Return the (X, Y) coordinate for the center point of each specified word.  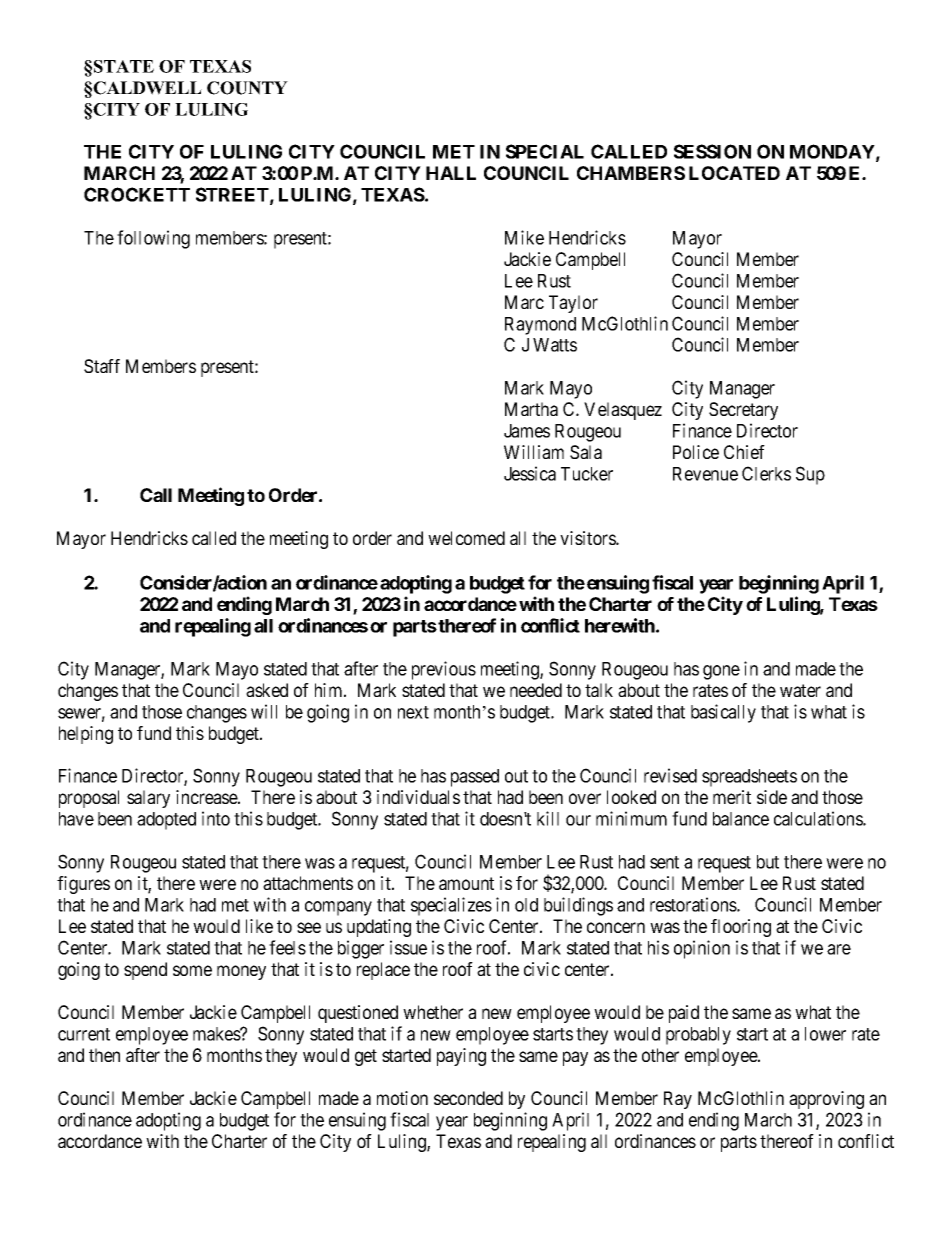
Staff (102, 366)
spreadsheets (749, 778)
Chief (744, 452)
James (527, 431)
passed (475, 778)
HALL (451, 173)
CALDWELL (147, 88)
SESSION (712, 151)
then (104, 1055)
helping (86, 735)
